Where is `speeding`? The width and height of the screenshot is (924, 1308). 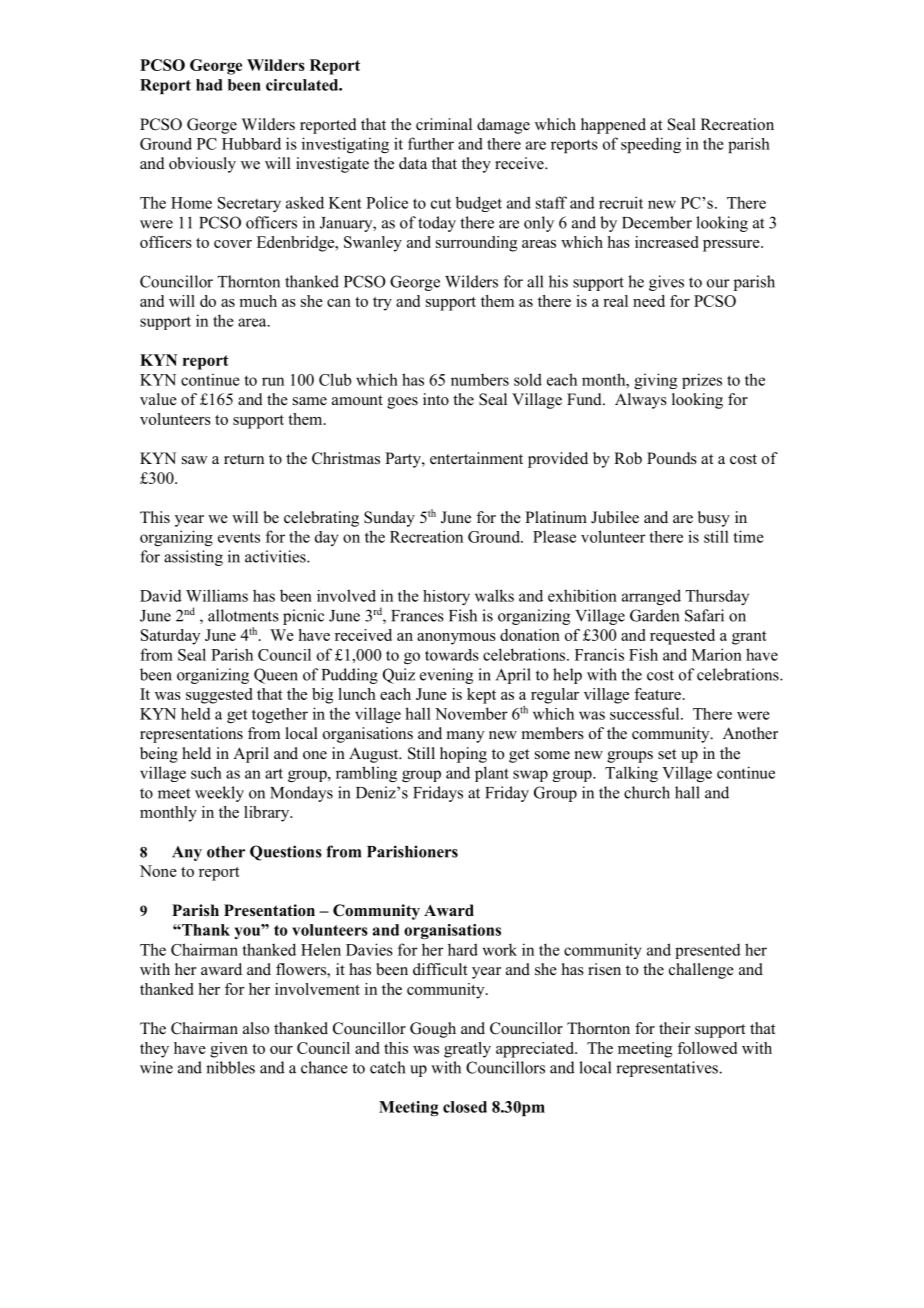 speeding is located at coordinates (651, 145).
